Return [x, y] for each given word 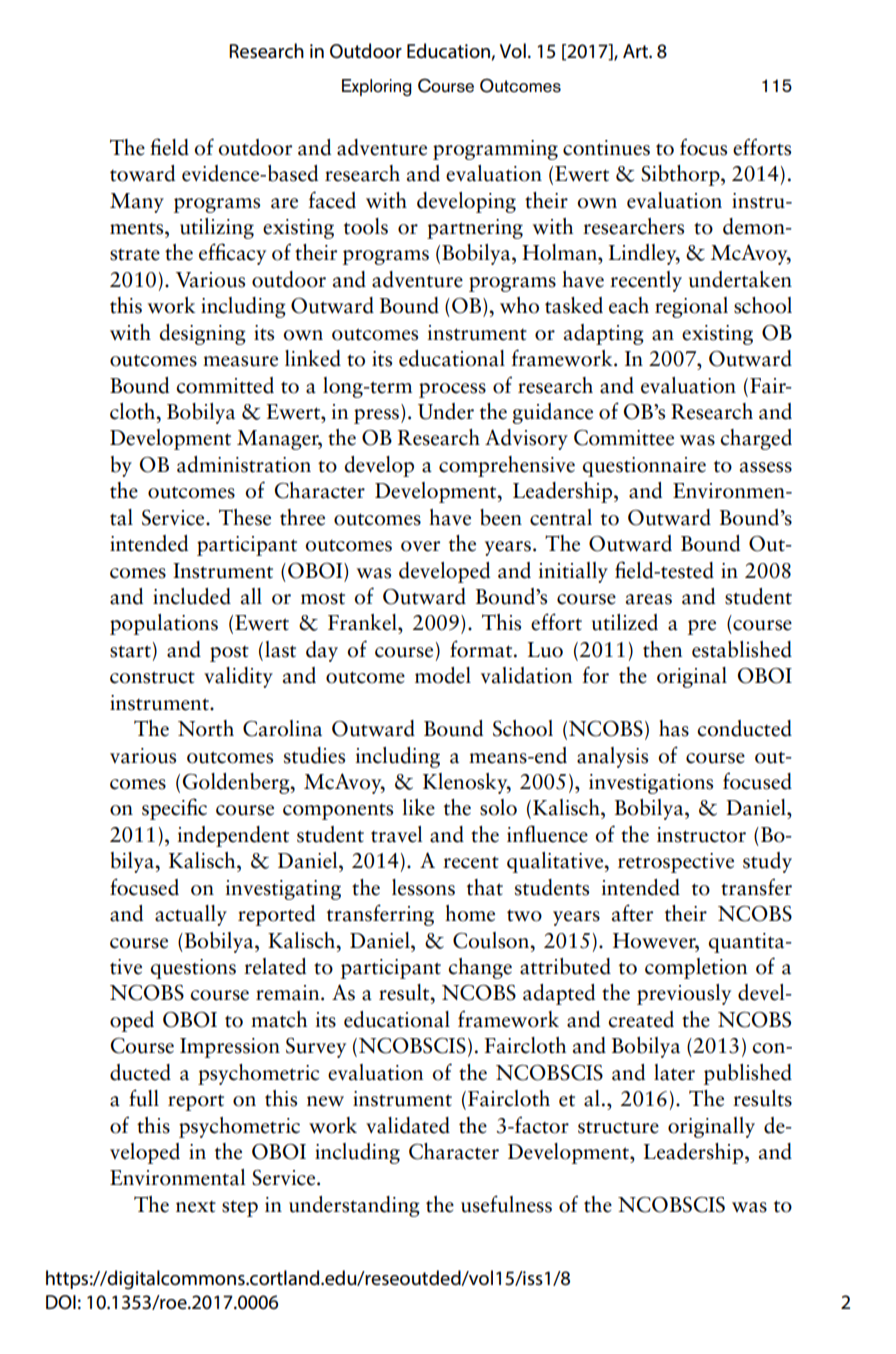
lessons [423, 887]
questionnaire [644, 467]
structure [618, 1127]
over [420, 546]
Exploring [377, 87]
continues [606, 148]
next [196, 1207]
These [245, 517]
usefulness [506, 1204]
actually [191, 915]
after [632, 913]
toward [142, 173]
